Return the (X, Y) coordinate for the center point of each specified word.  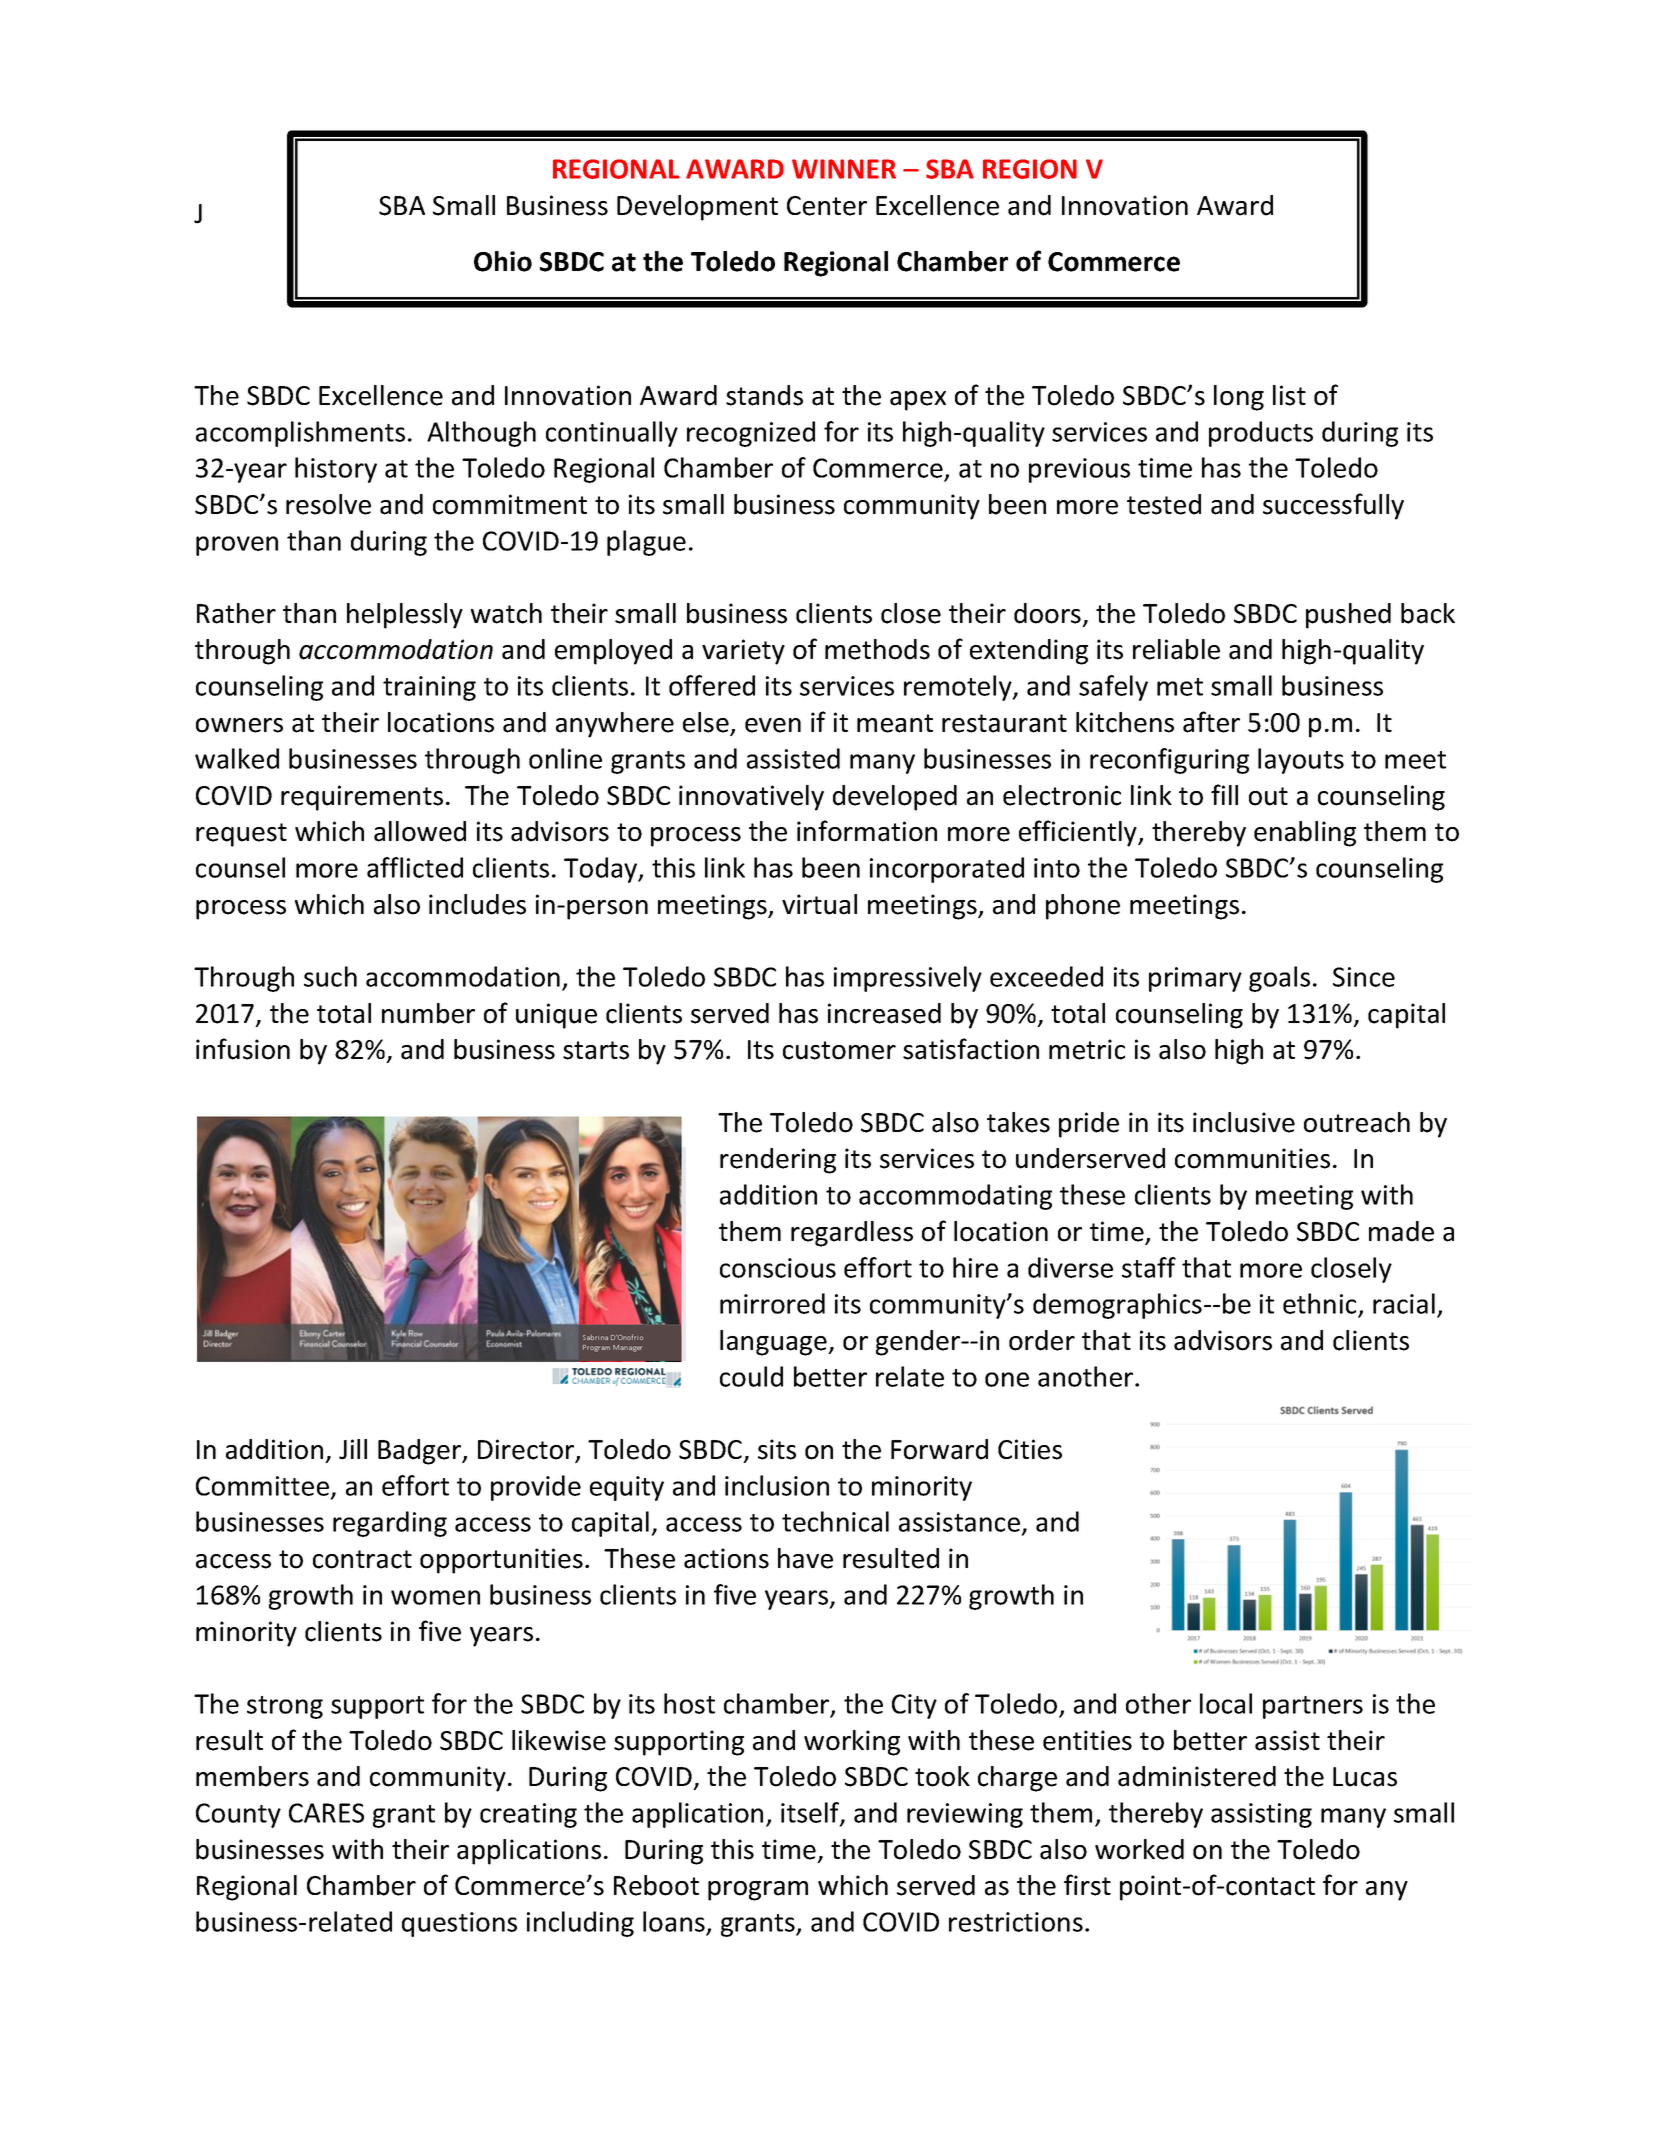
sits (777, 1449)
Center (827, 206)
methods (877, 649)
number (428, 1013)
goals (1279, 979)
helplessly (405, 616)
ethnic (1321, 1305)
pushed (1348, 616)
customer (839, 1050)
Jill (353, 1449)
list (1289, 395)
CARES (326, 1813)
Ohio (503, 261)
